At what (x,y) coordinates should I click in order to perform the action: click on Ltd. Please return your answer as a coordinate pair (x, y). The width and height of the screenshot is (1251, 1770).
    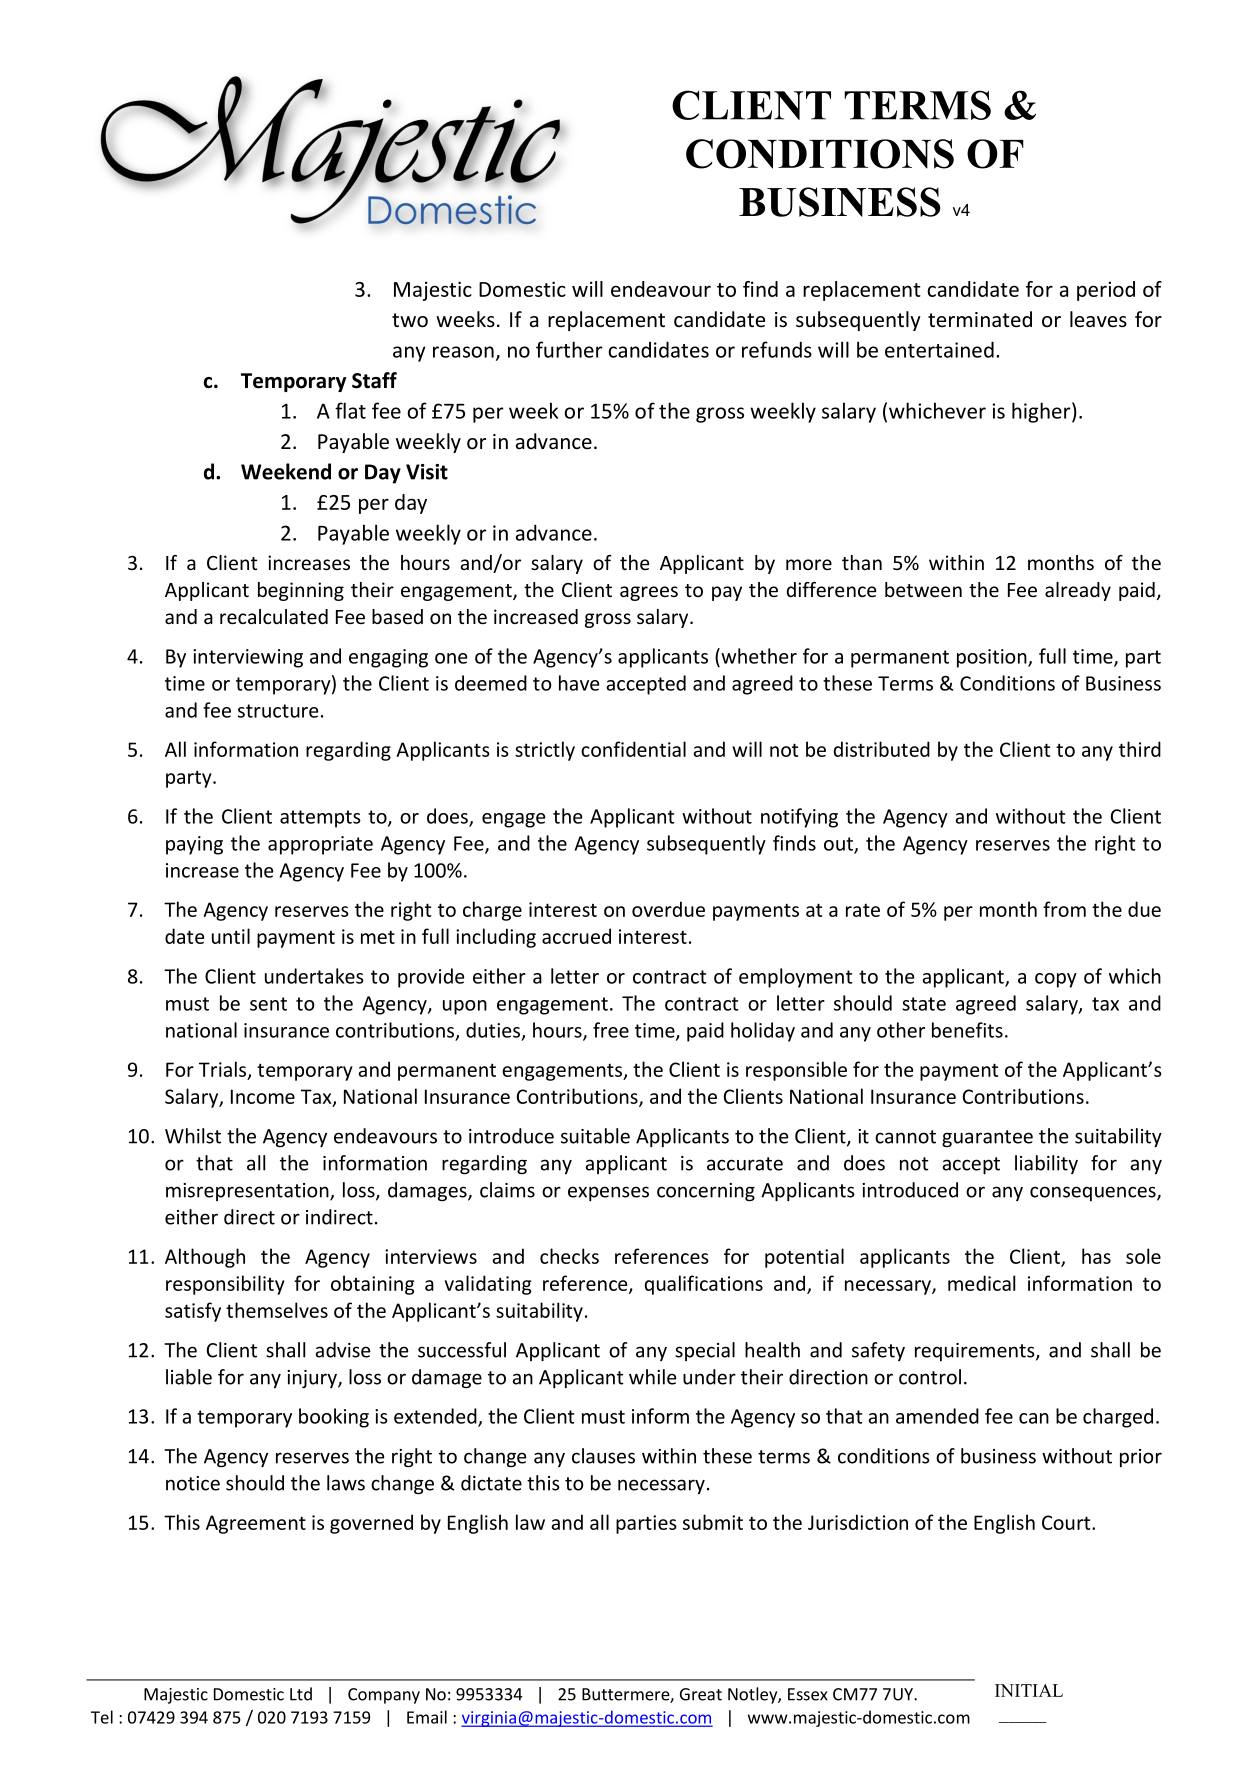
    Looking at the image, I should click on (301, 1694).
